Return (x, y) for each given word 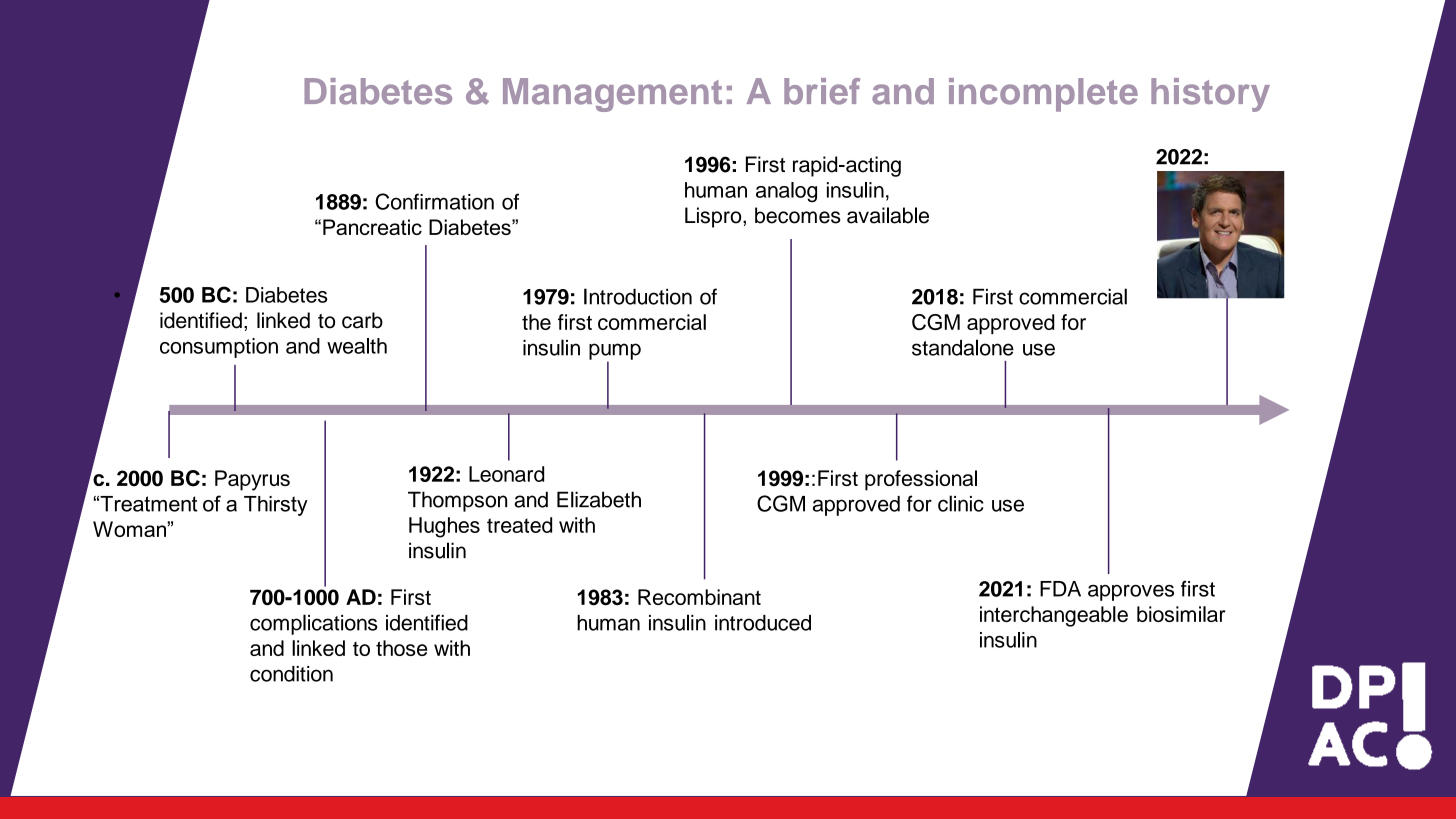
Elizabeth (599, 499)
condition (291, 674)
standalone (963, 347)
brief (822, 91)
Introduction (638, 296)
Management (612, 95)
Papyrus (252, 480)
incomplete (1043, 95)
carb (362, 320)
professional (921, 480)
